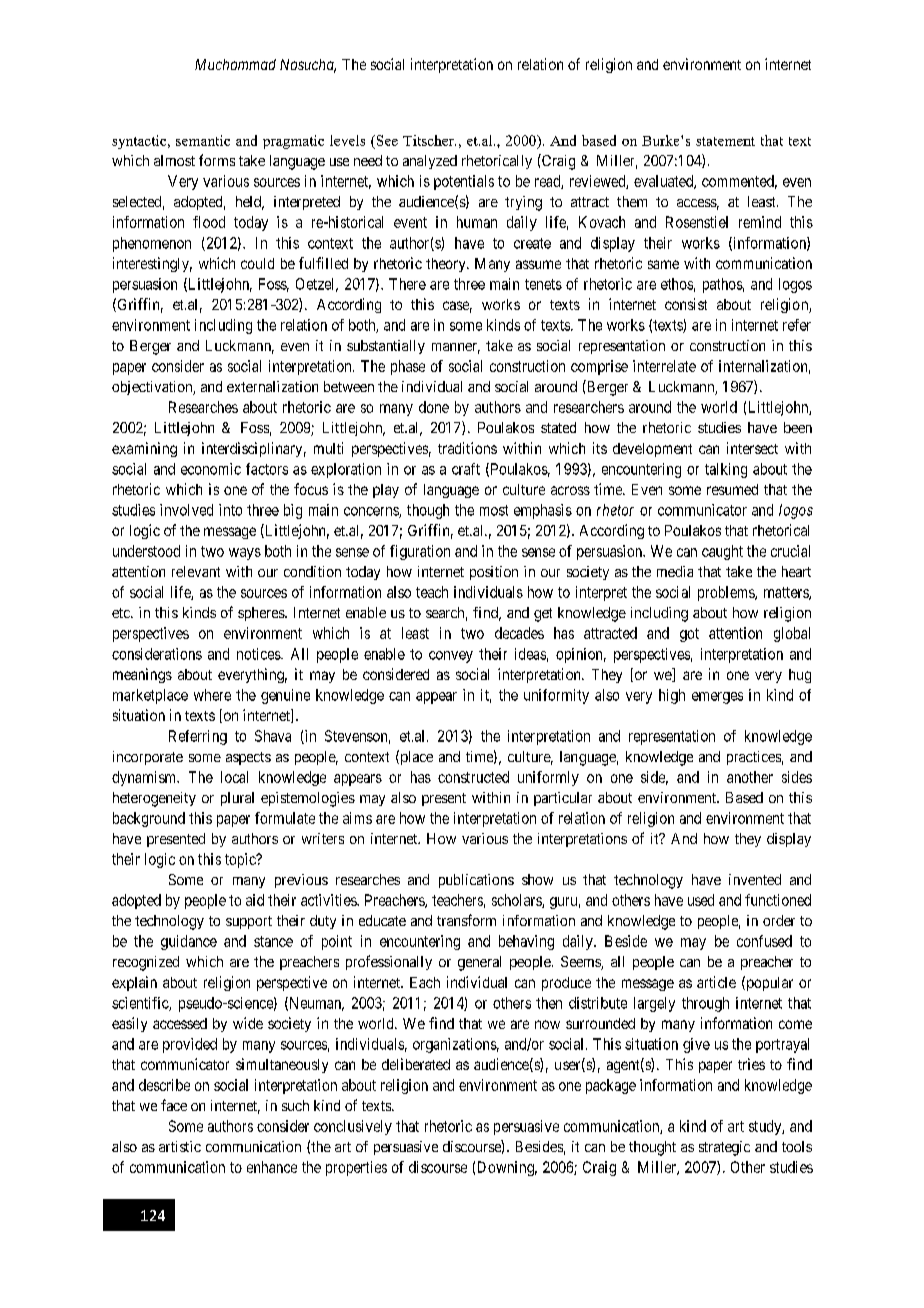  Describe the element at coordinates (217, 160) in the document. I see `forms` at that location.
